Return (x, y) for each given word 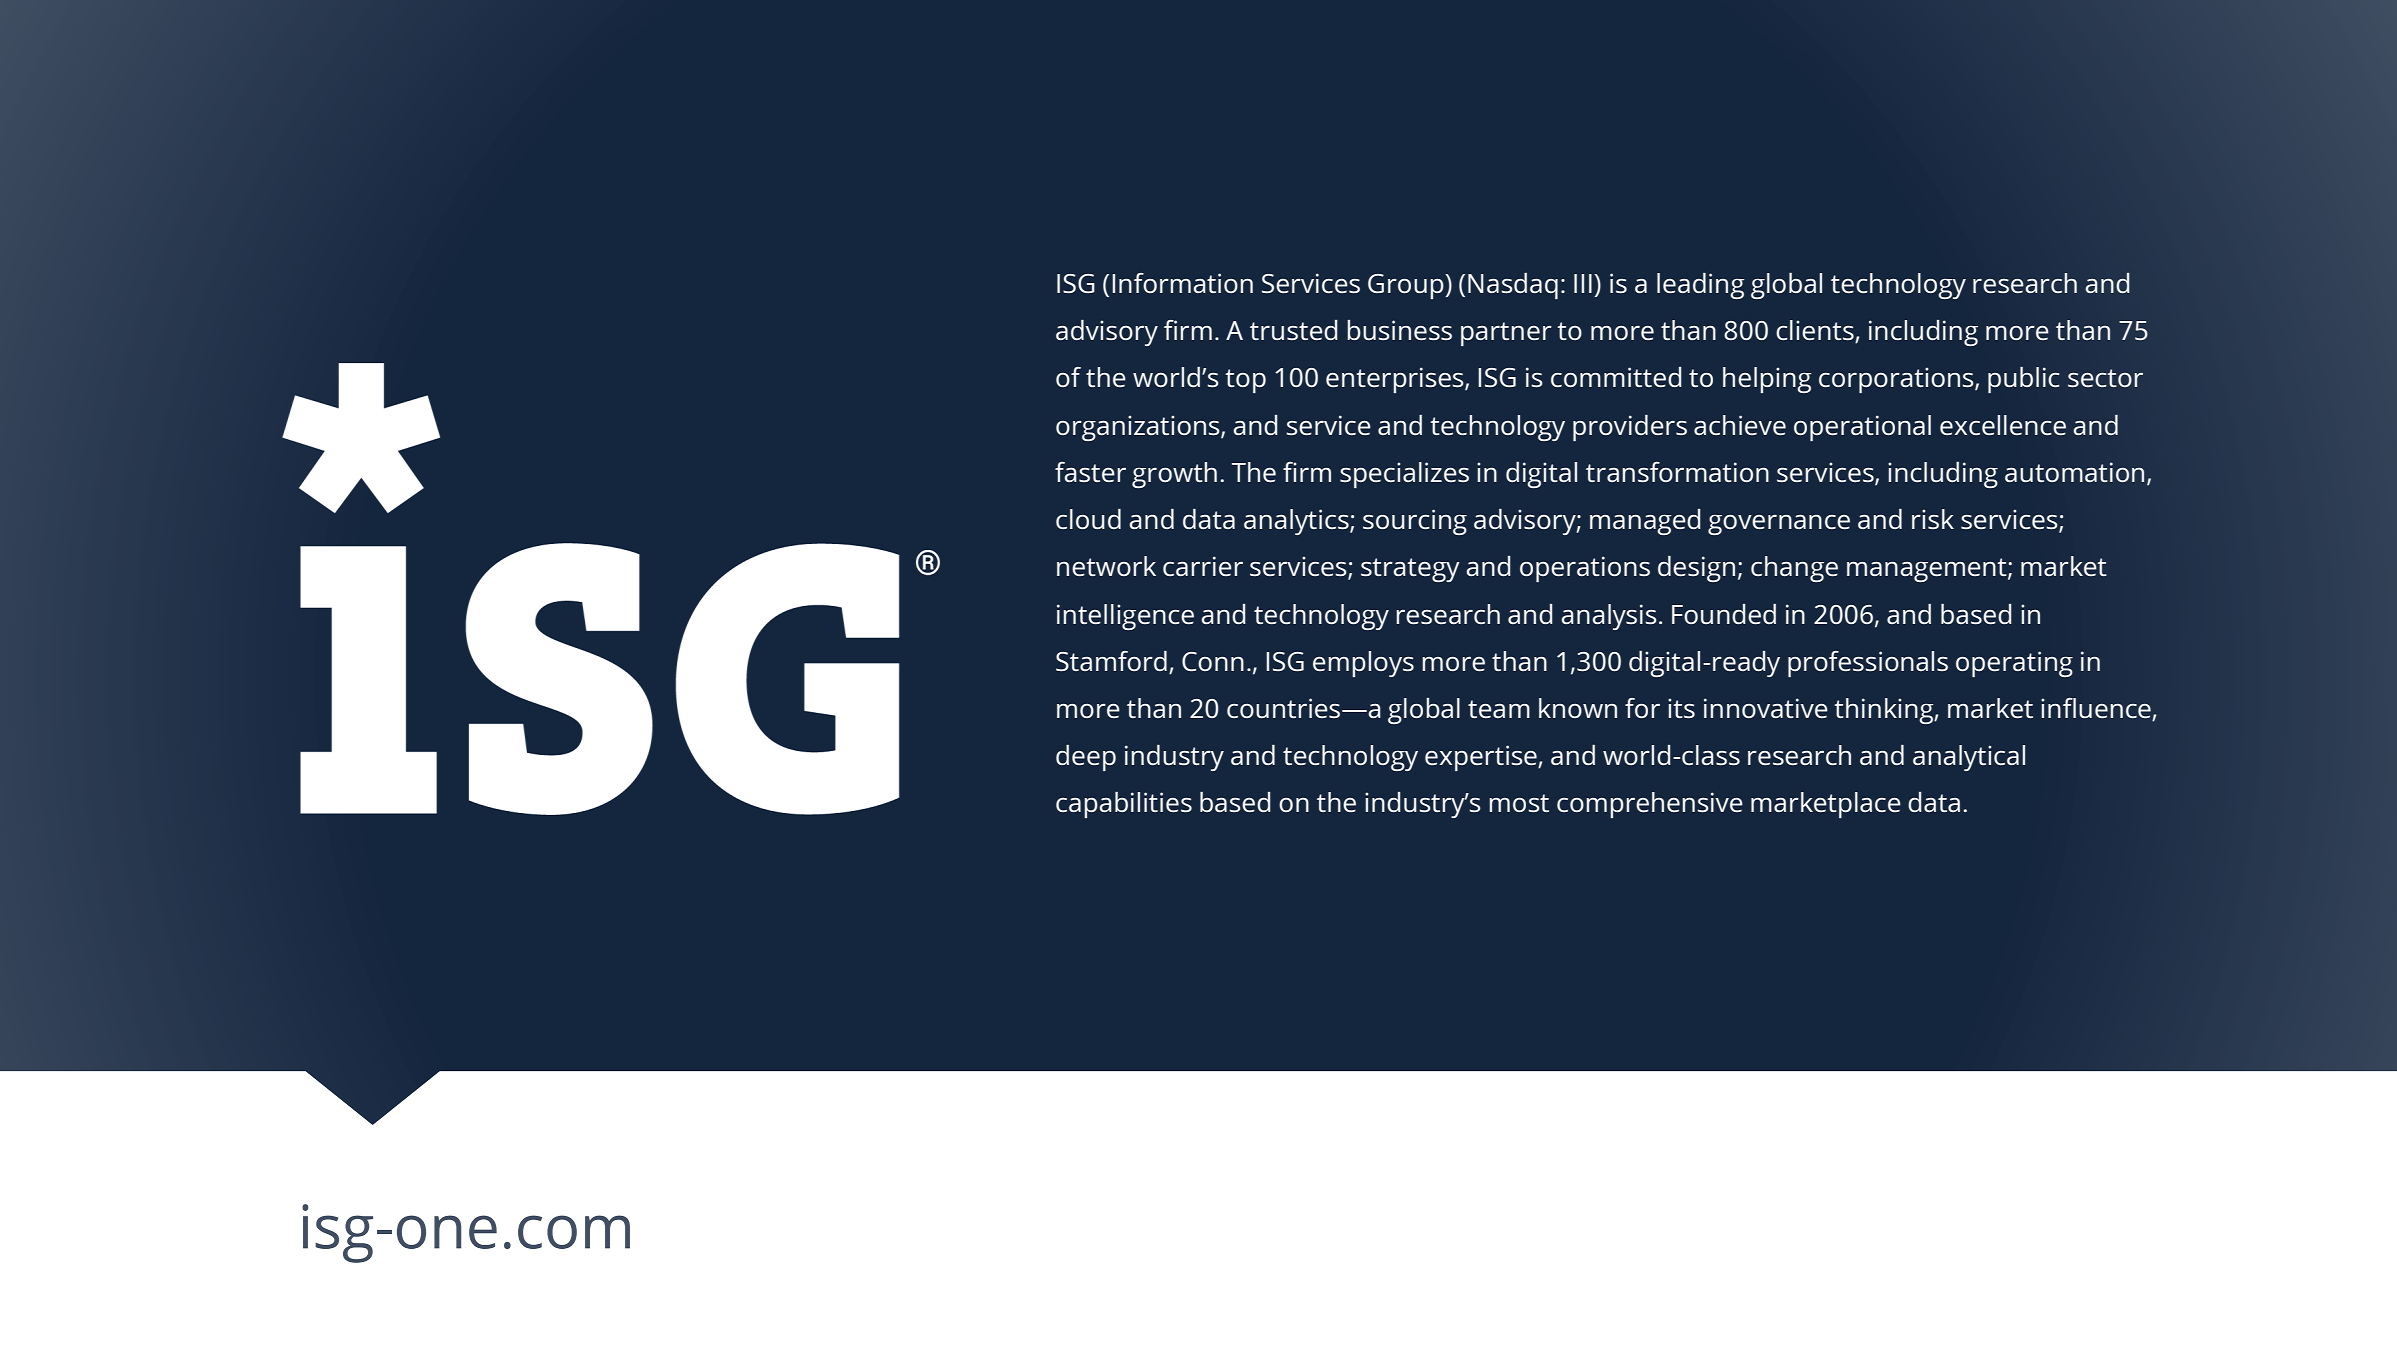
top (1245, 381)
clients (1816, 331)
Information (1182, 283)
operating (2014, 664)
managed (1645, 522)
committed (1616, 377)
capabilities (1124, 805)
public (2024, 380)
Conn (1213, 661)
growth (1174, 475)
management (1928, 570)
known (1578, 708)
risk (1933, 519)
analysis (1609, 617)
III (1583, 283)
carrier (1203, 566)
